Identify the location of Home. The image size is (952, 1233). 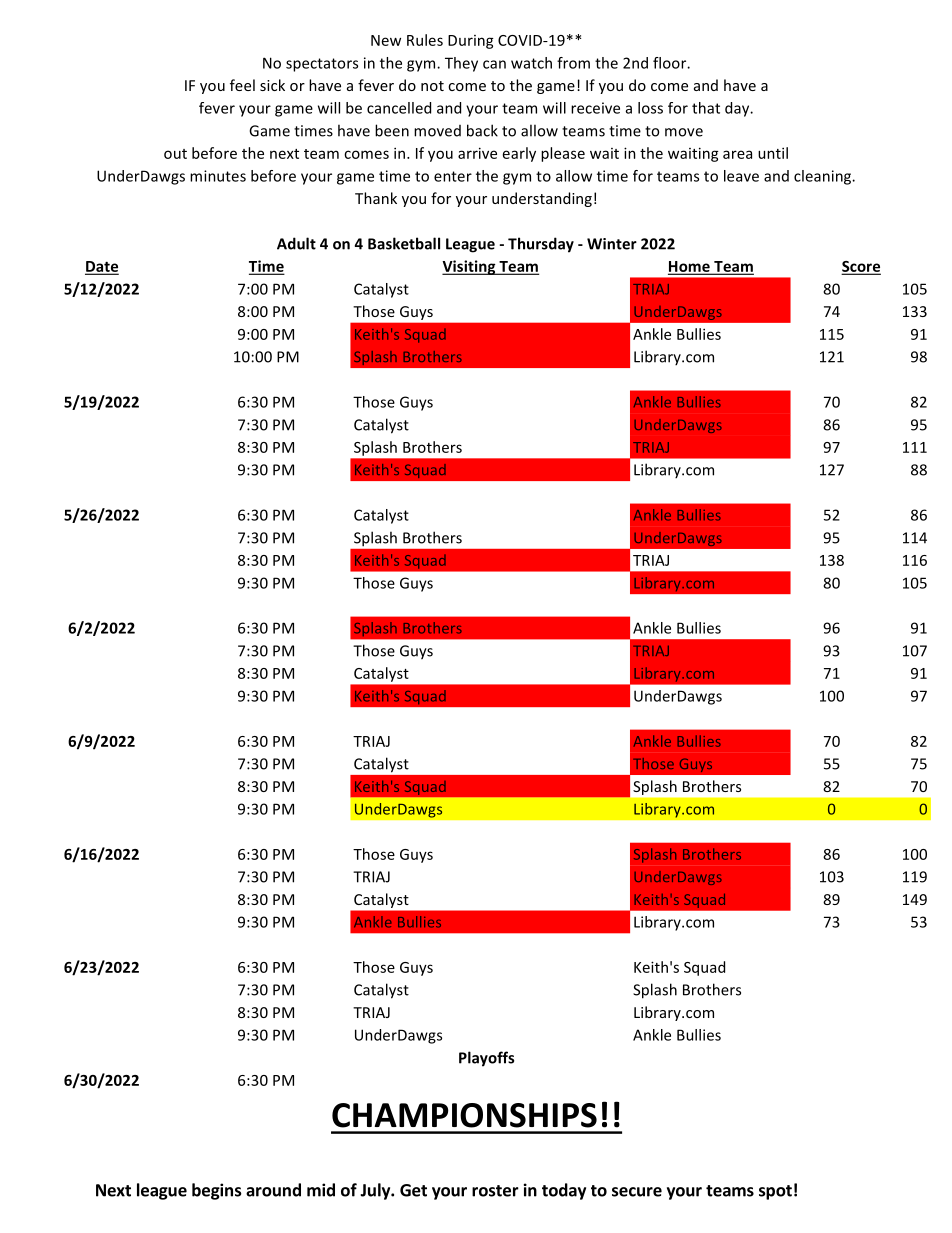
(690, 267).
